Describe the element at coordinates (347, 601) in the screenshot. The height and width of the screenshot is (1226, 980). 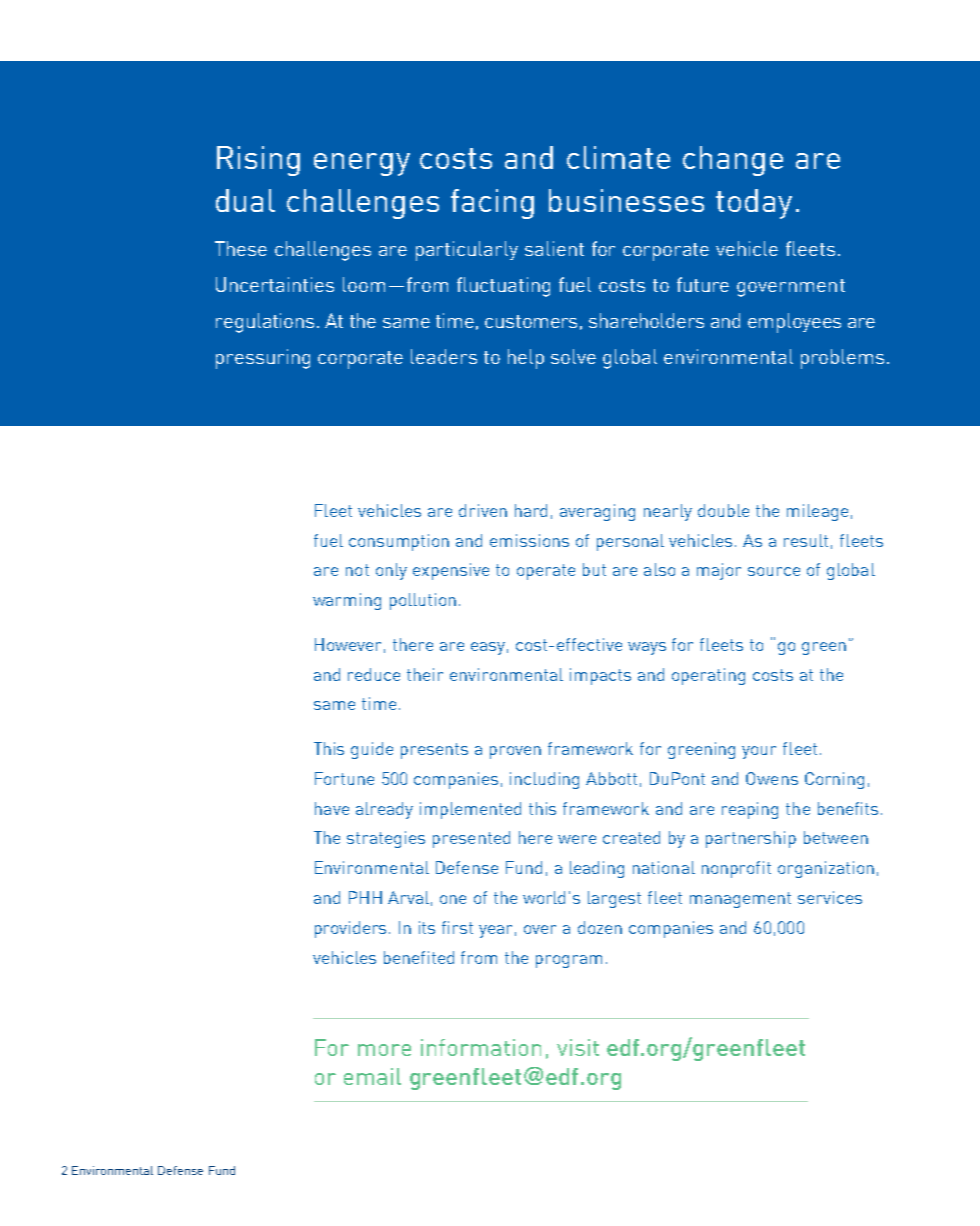
I see `warming` at that location.
